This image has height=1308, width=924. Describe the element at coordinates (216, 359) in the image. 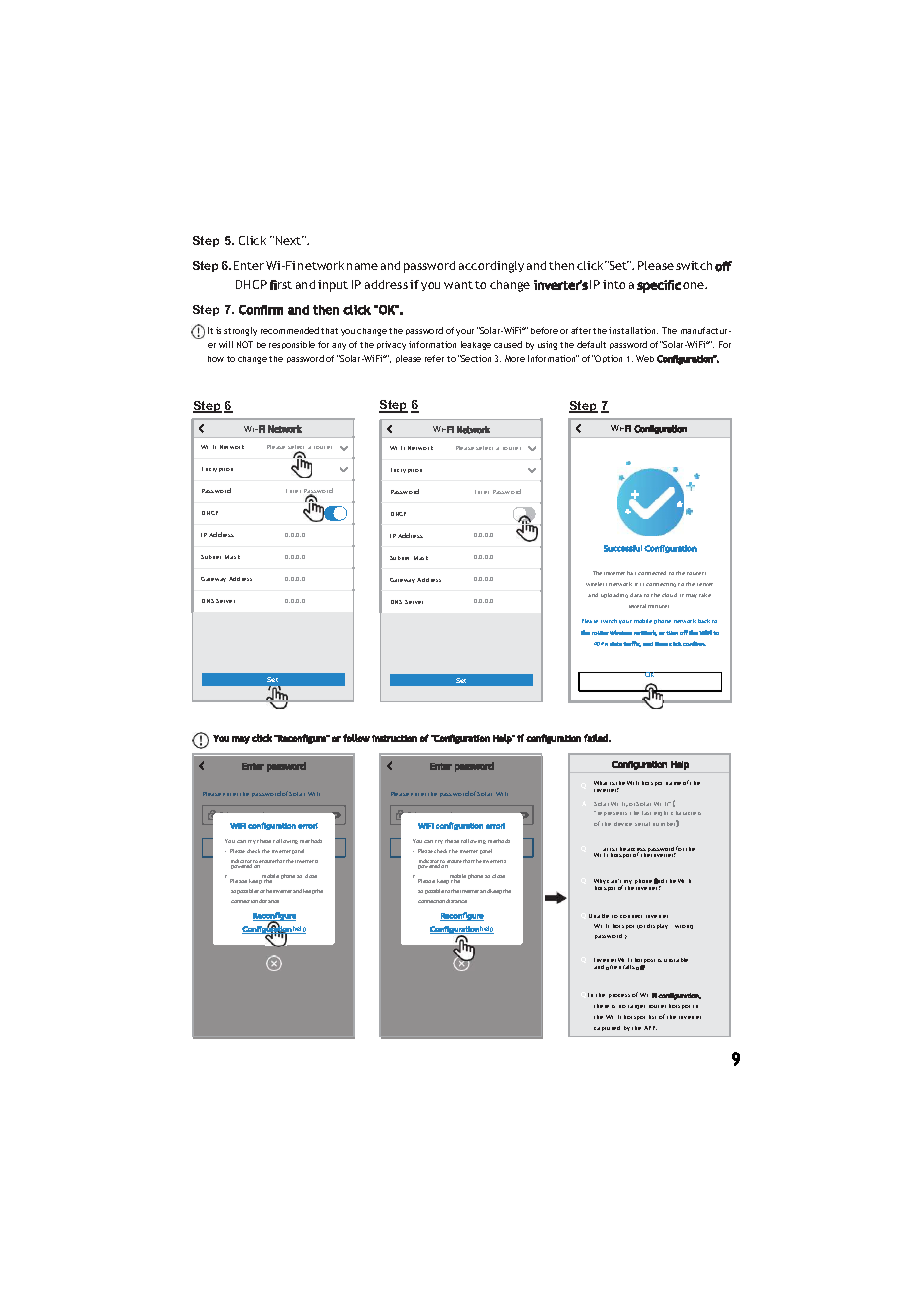

I see `how` at that location.
